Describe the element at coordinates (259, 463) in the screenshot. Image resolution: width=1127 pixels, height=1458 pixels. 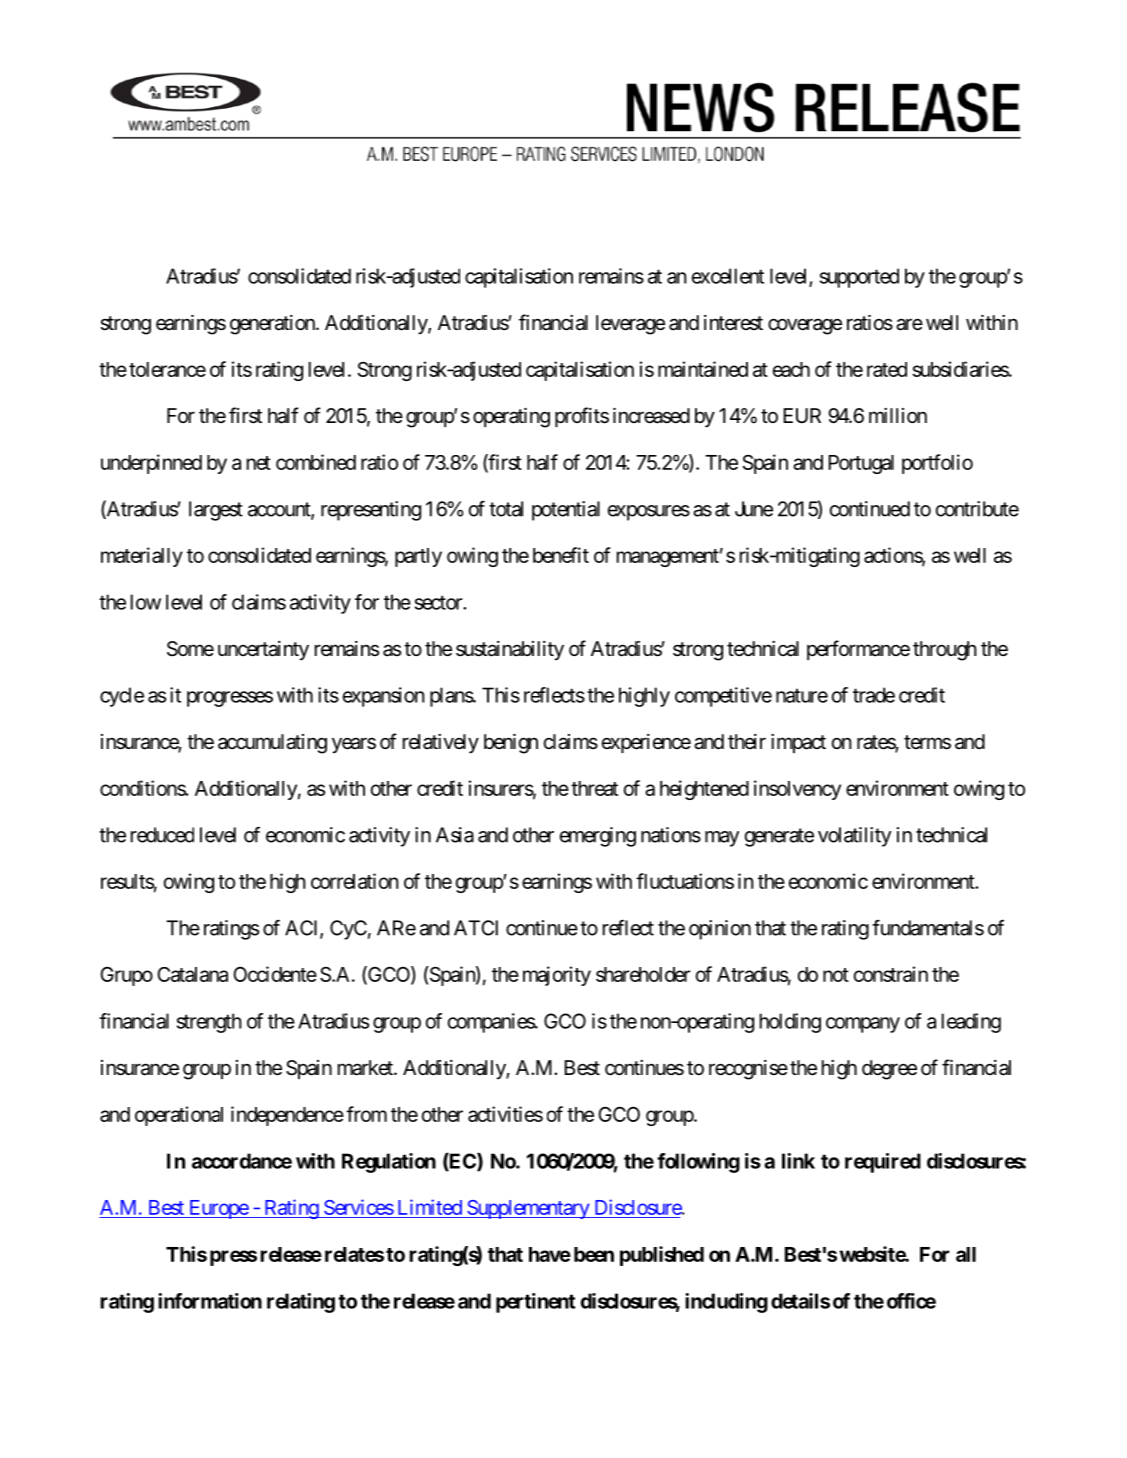
I see `net` at that location.
